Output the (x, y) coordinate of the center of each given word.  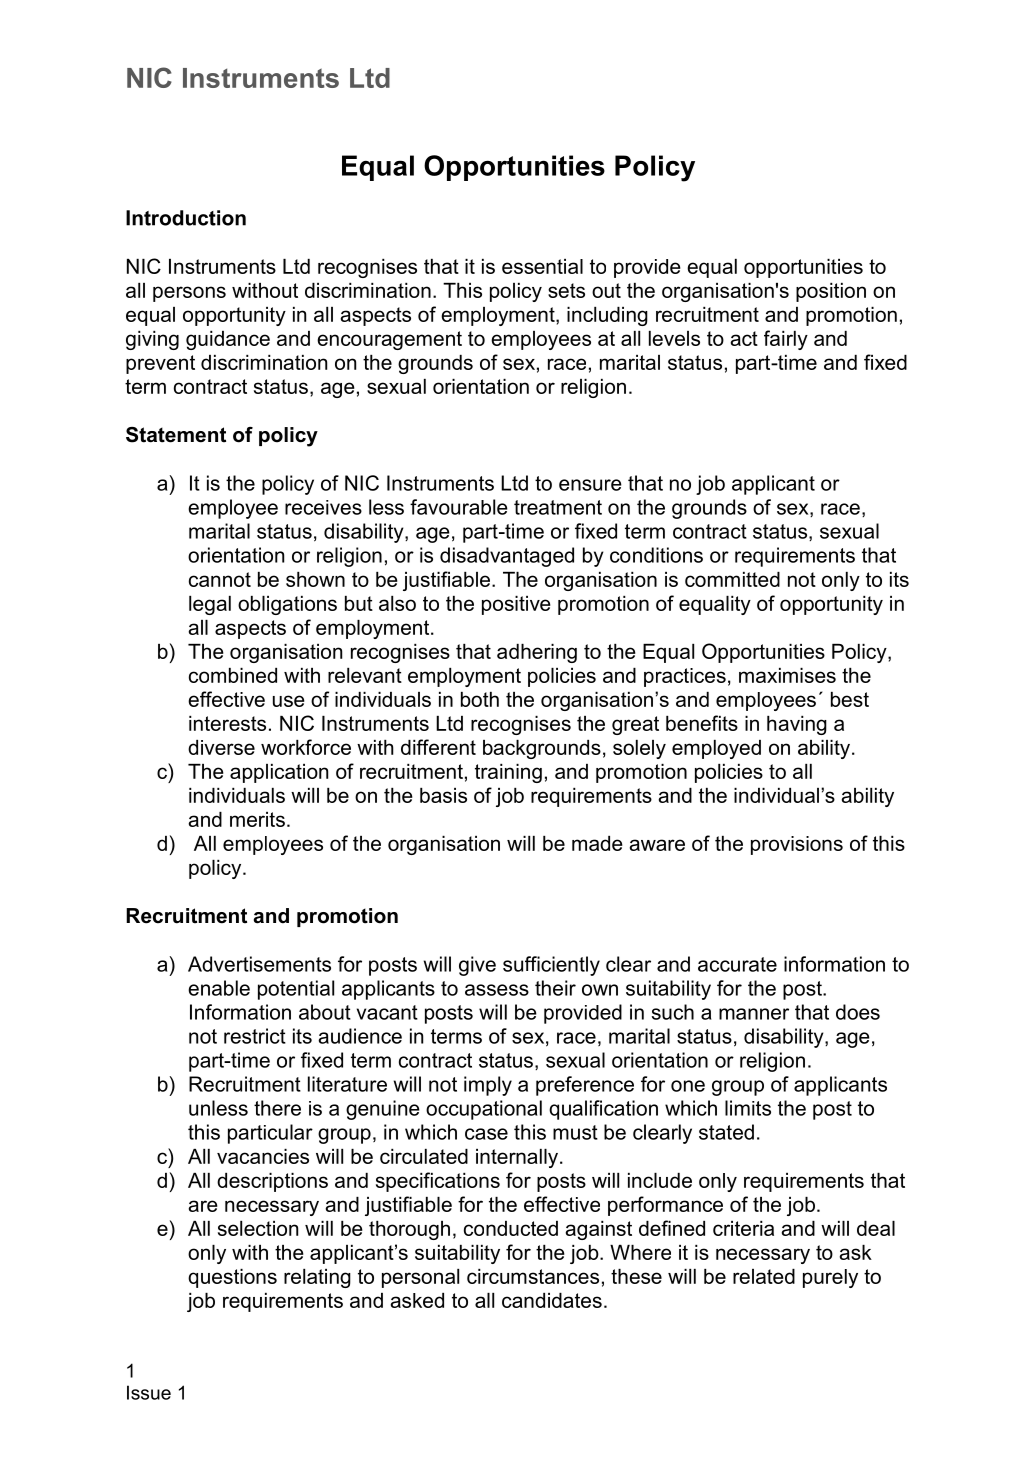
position (831, 292)
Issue (149, 1392)
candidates (552, 1300)
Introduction (186, 218)
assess (497, 990)
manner (754, 1014)
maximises (787, 675)
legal (210, 605)
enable (219, 988)
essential (542, 266)
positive (516, 605)
